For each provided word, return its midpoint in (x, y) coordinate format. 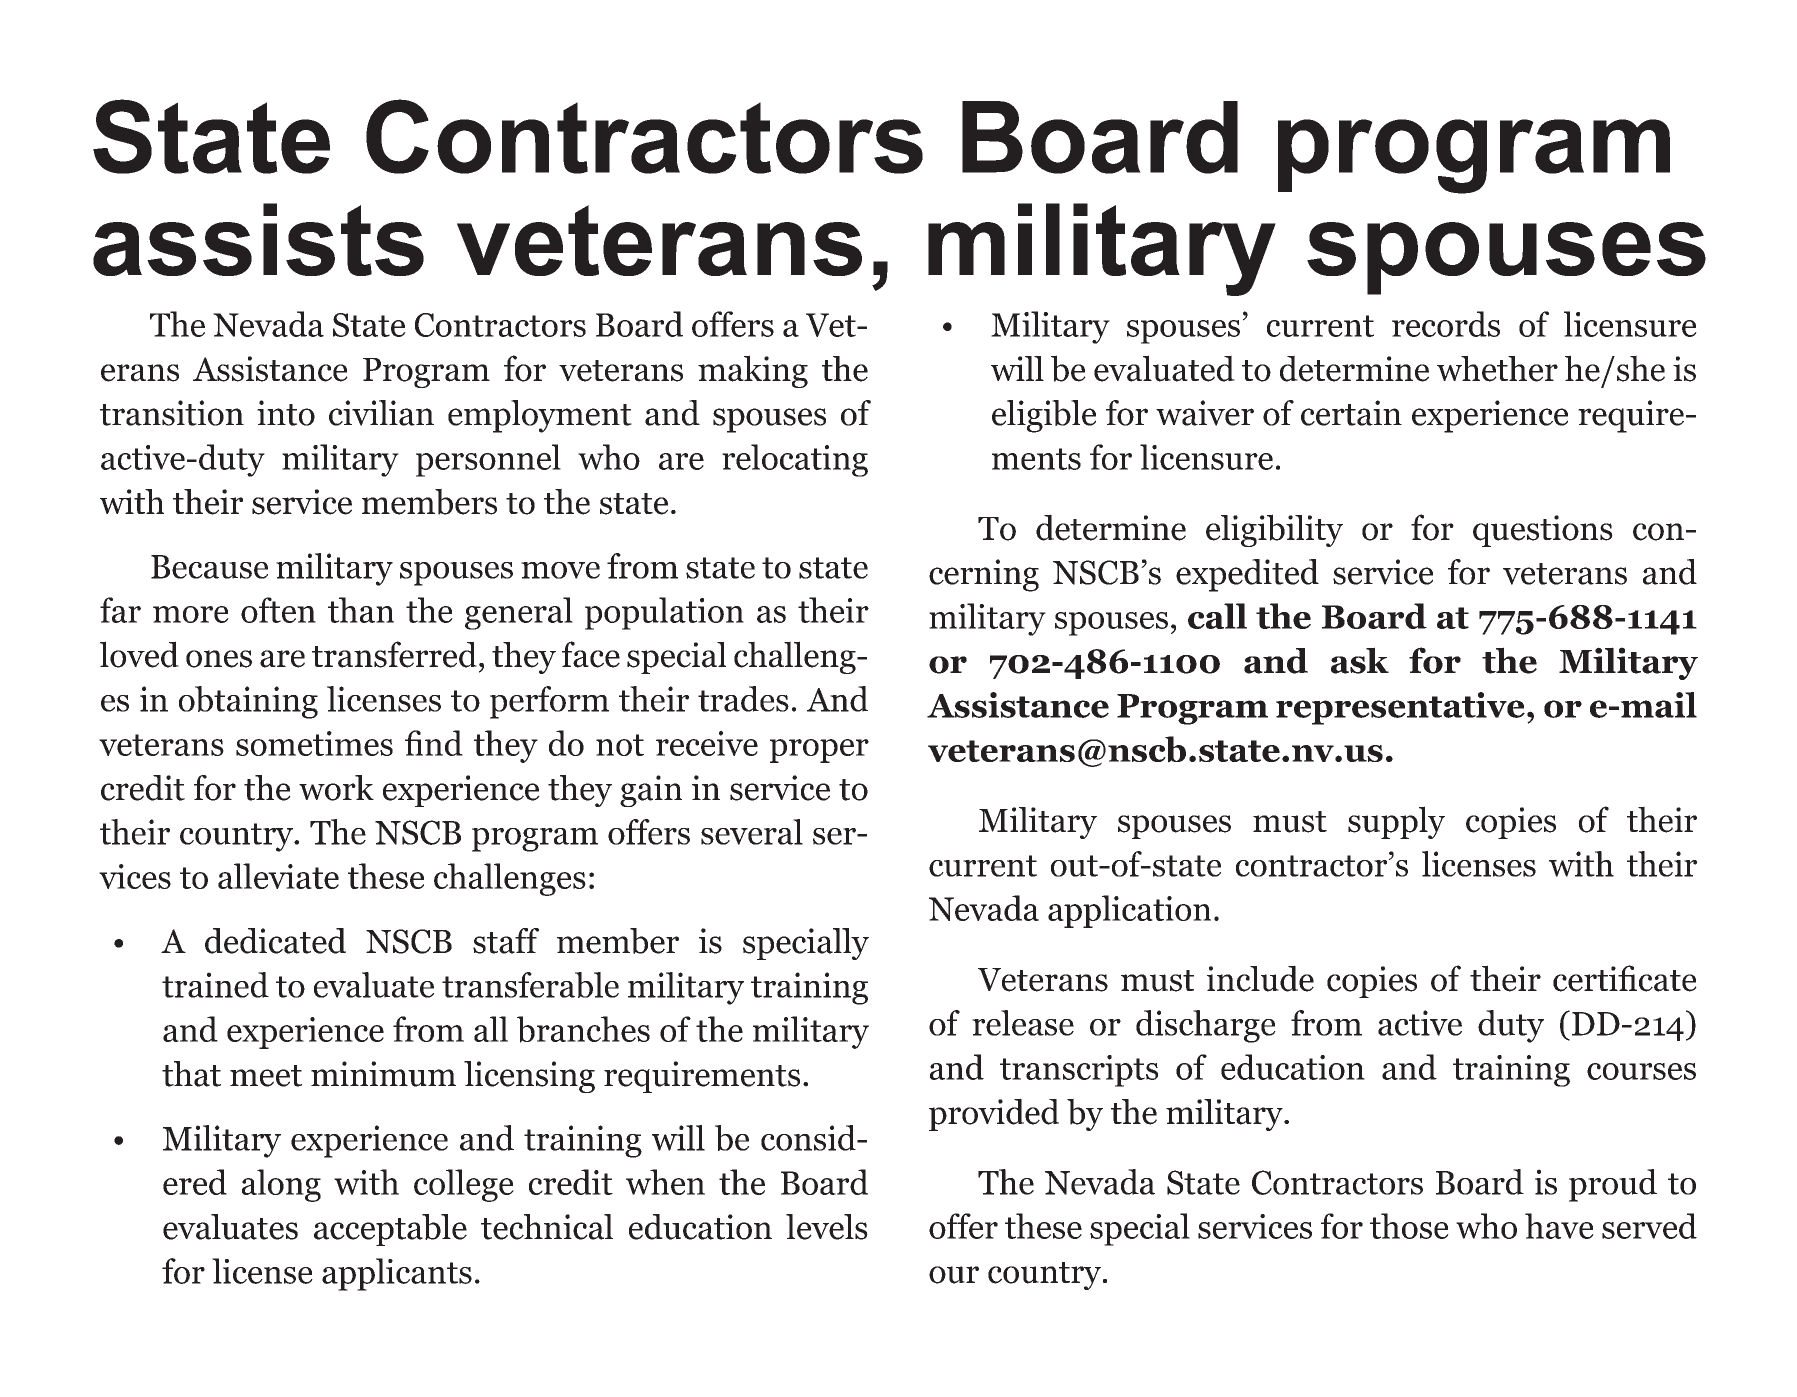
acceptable (390, 1230)
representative (1400, 708)
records (1446, 324)
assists (258, 239)
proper (819, 751)
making (753, 371)
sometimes (314, 743)
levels (827, 1227)
